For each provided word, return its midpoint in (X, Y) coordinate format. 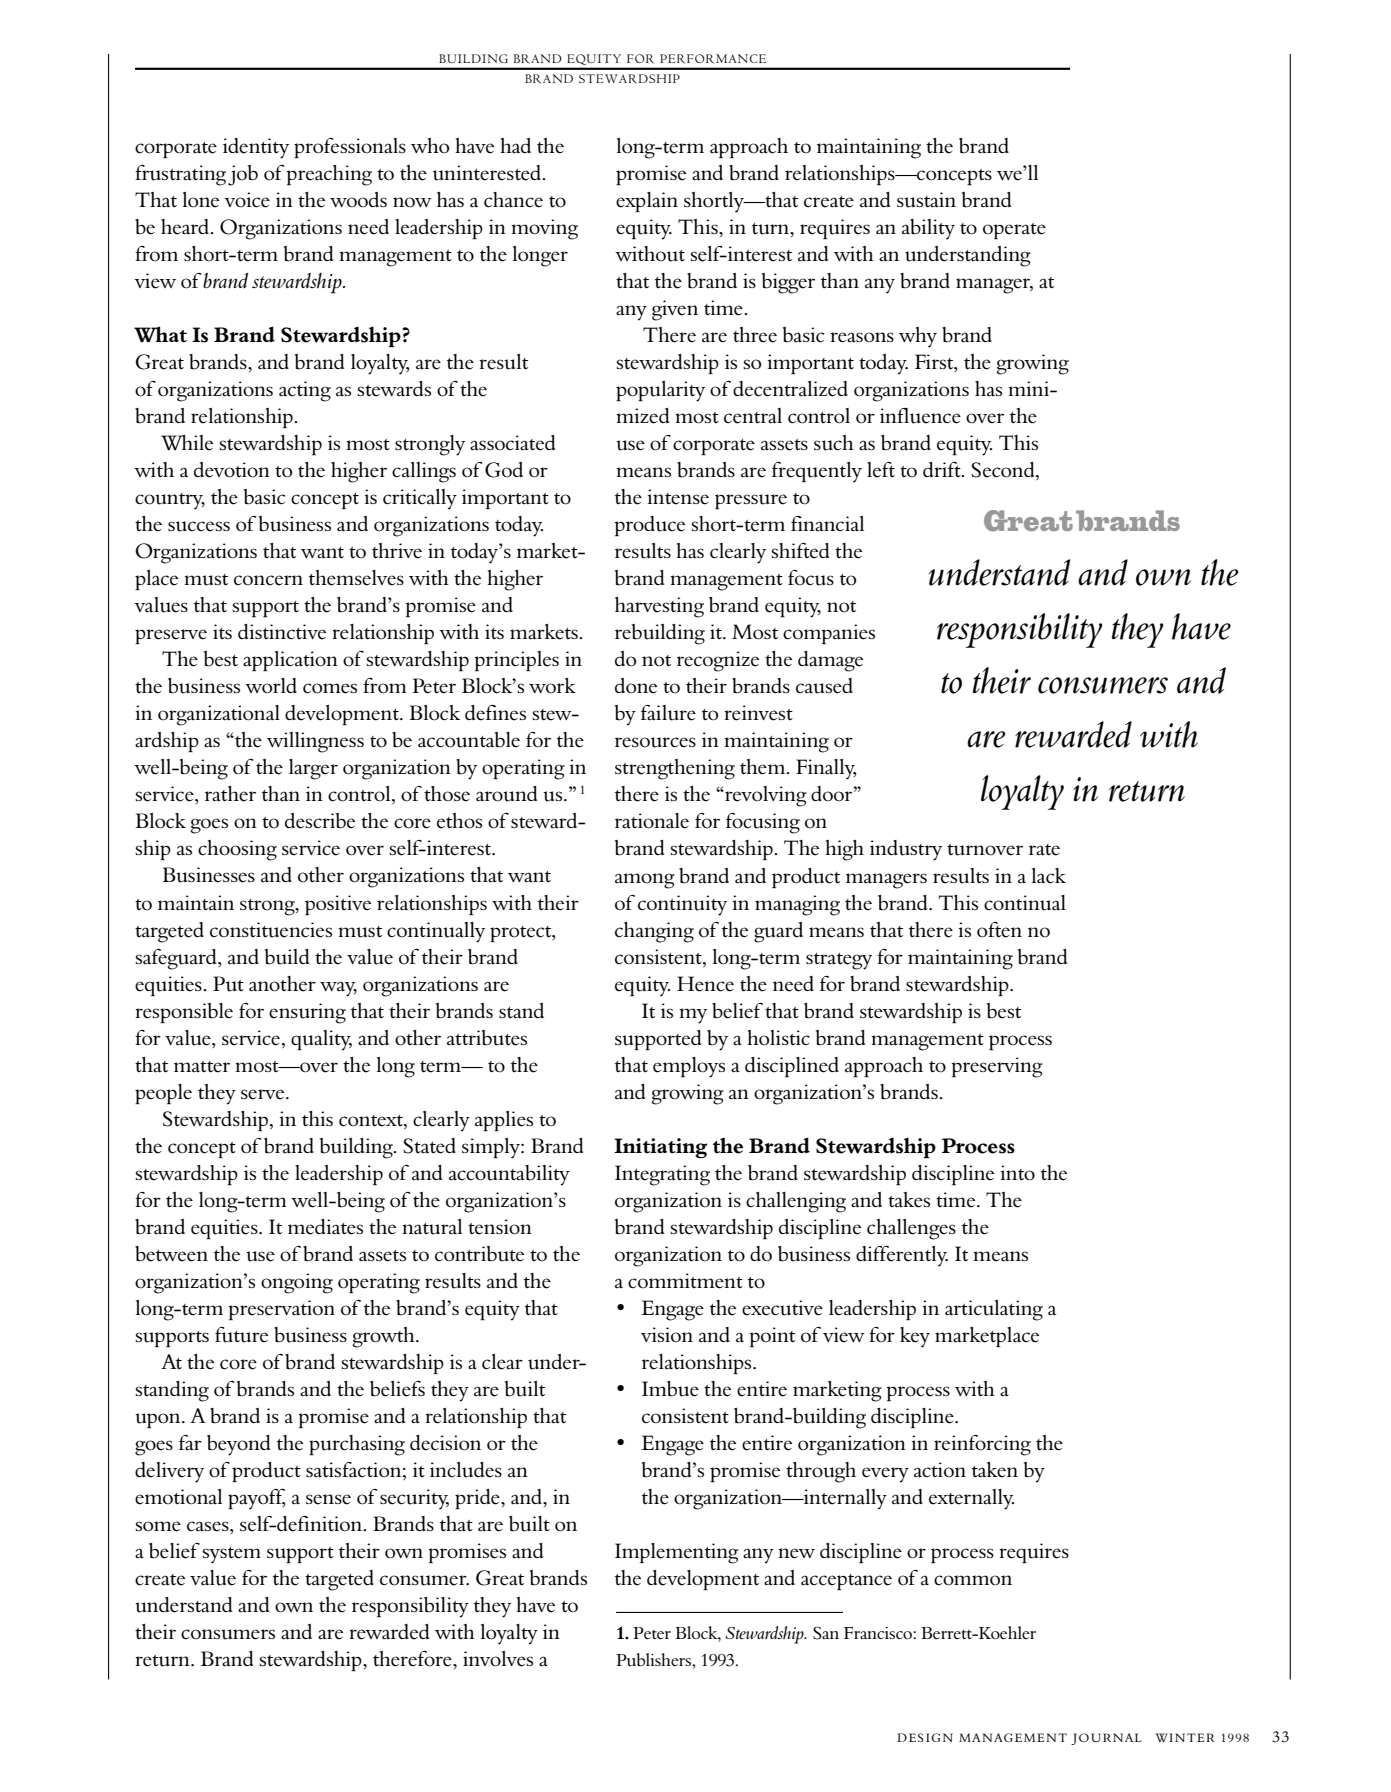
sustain (926, 200)
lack (1049, 876)
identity (256, 148)
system (231, 1555)
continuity (682, 905)
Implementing (677, 1553)
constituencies (271, 930)
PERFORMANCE (713, 59)
